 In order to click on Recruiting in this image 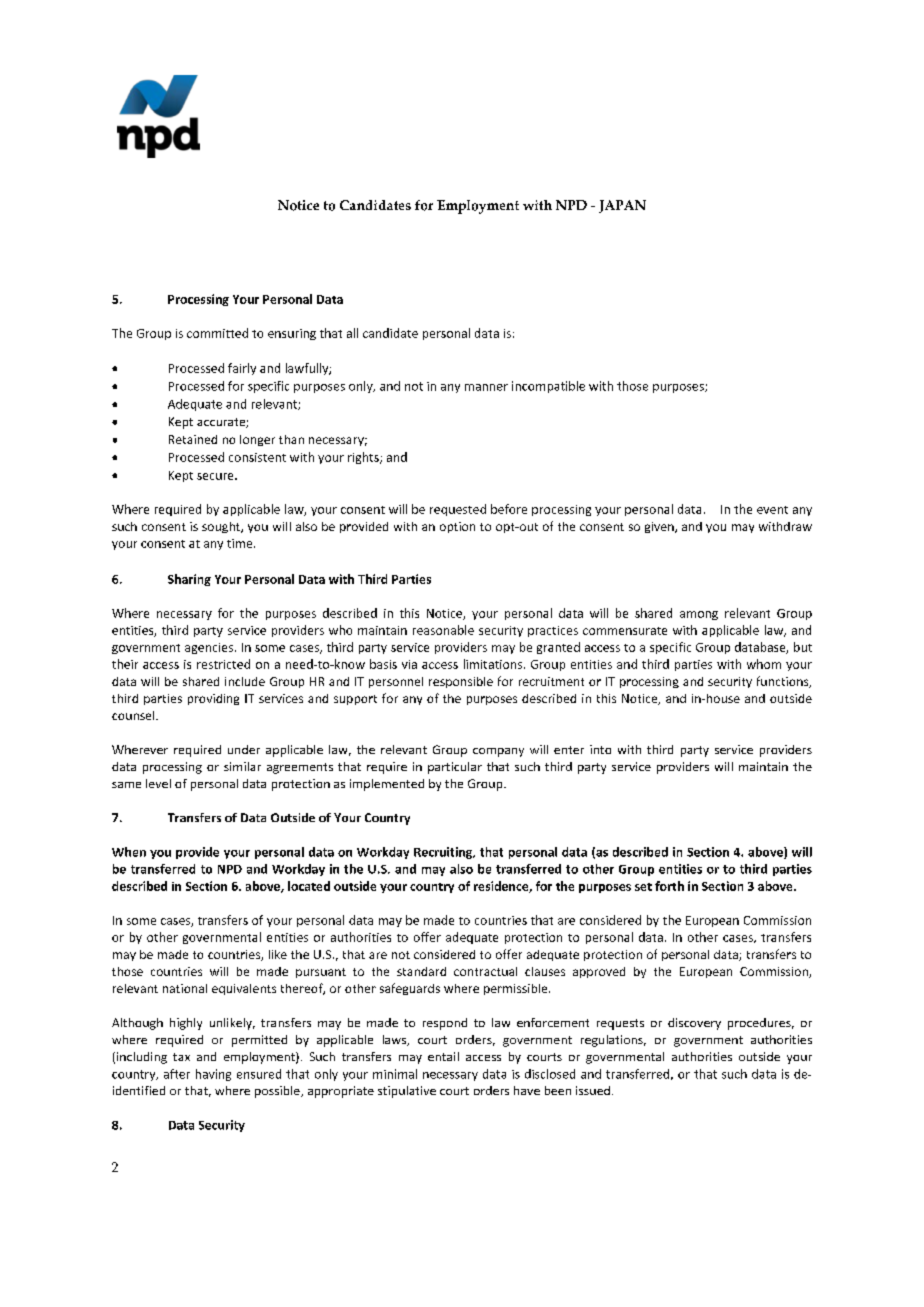, I will do `click(444, 853)`.
